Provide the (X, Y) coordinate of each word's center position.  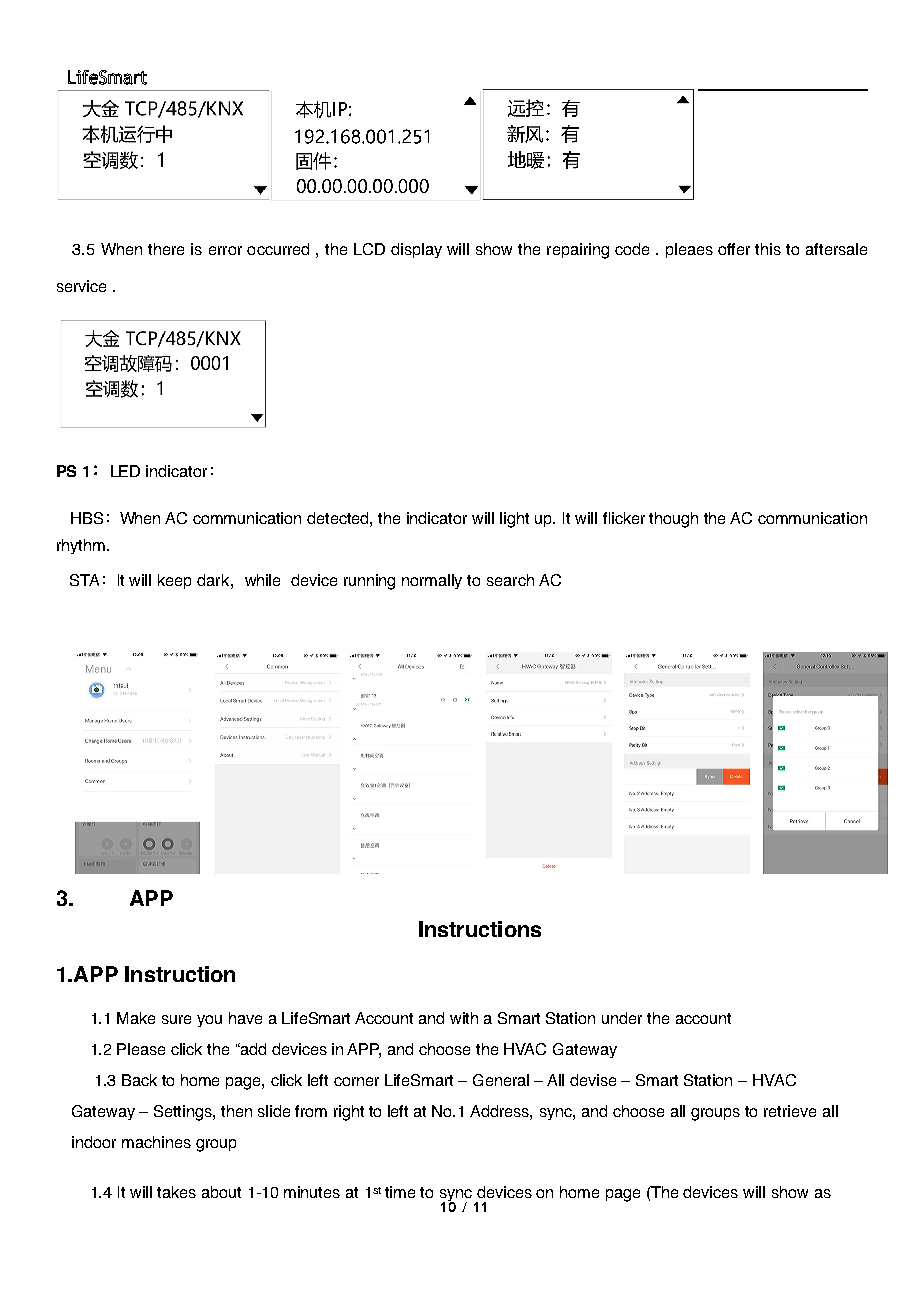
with (464, 1018)
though (673, 520)
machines (156, 1142)
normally (432, 581)
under (622, 1018)
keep (174, 581)
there (166, 249)
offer (734, 249)
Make (136, 1018)
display (416, 250)
